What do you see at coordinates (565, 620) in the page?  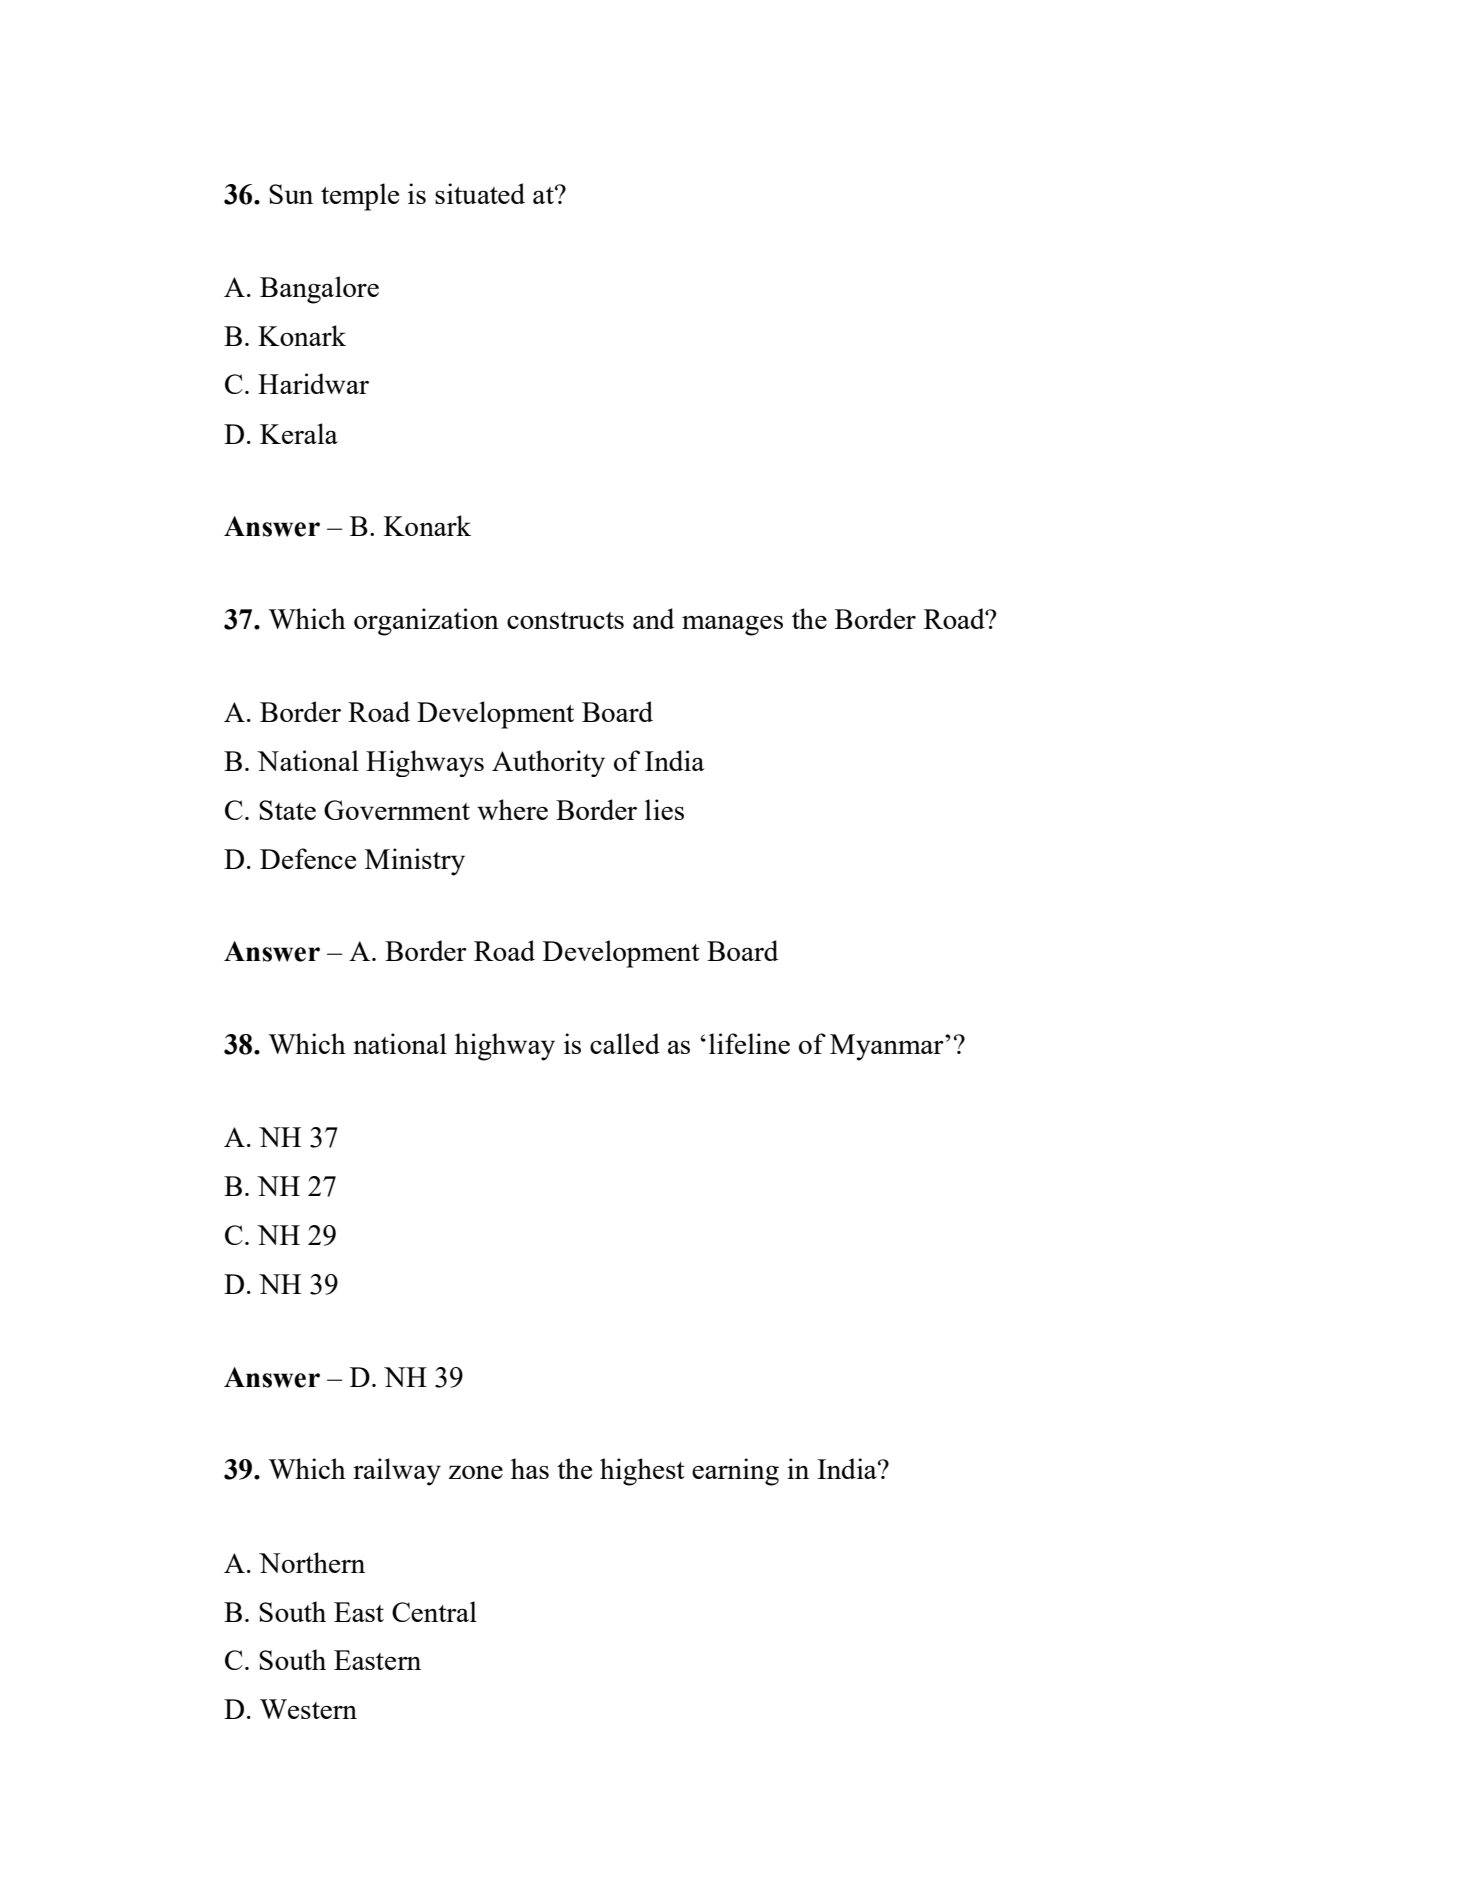 I see `constructs` at bounding box center [565, 620].
